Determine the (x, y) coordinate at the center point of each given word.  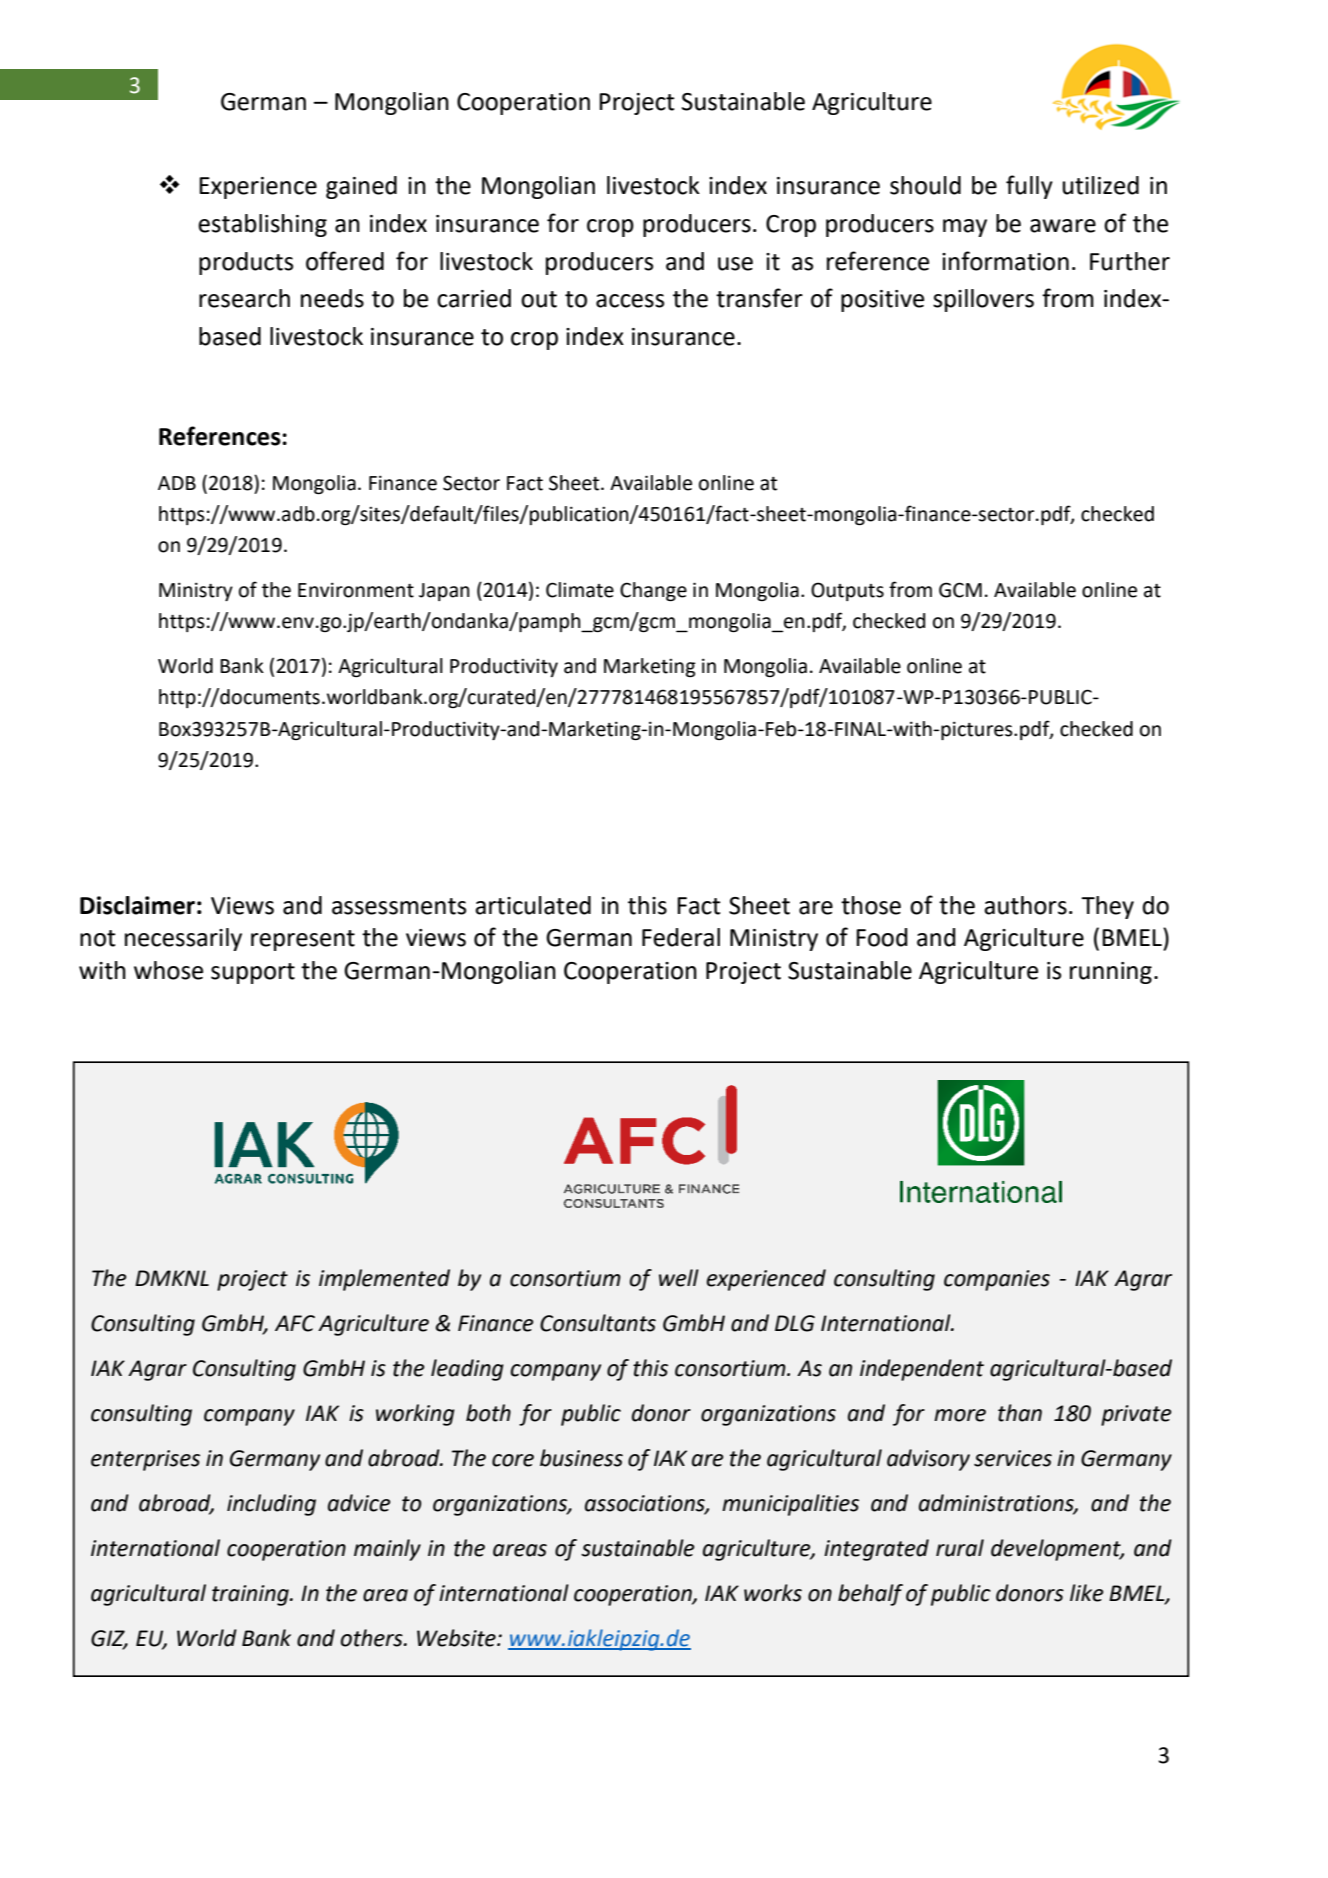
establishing (262, 225)
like (1086, 1593)
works (773, 1593)
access (630, 301)
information (1005, 261)
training (251, 1595)
